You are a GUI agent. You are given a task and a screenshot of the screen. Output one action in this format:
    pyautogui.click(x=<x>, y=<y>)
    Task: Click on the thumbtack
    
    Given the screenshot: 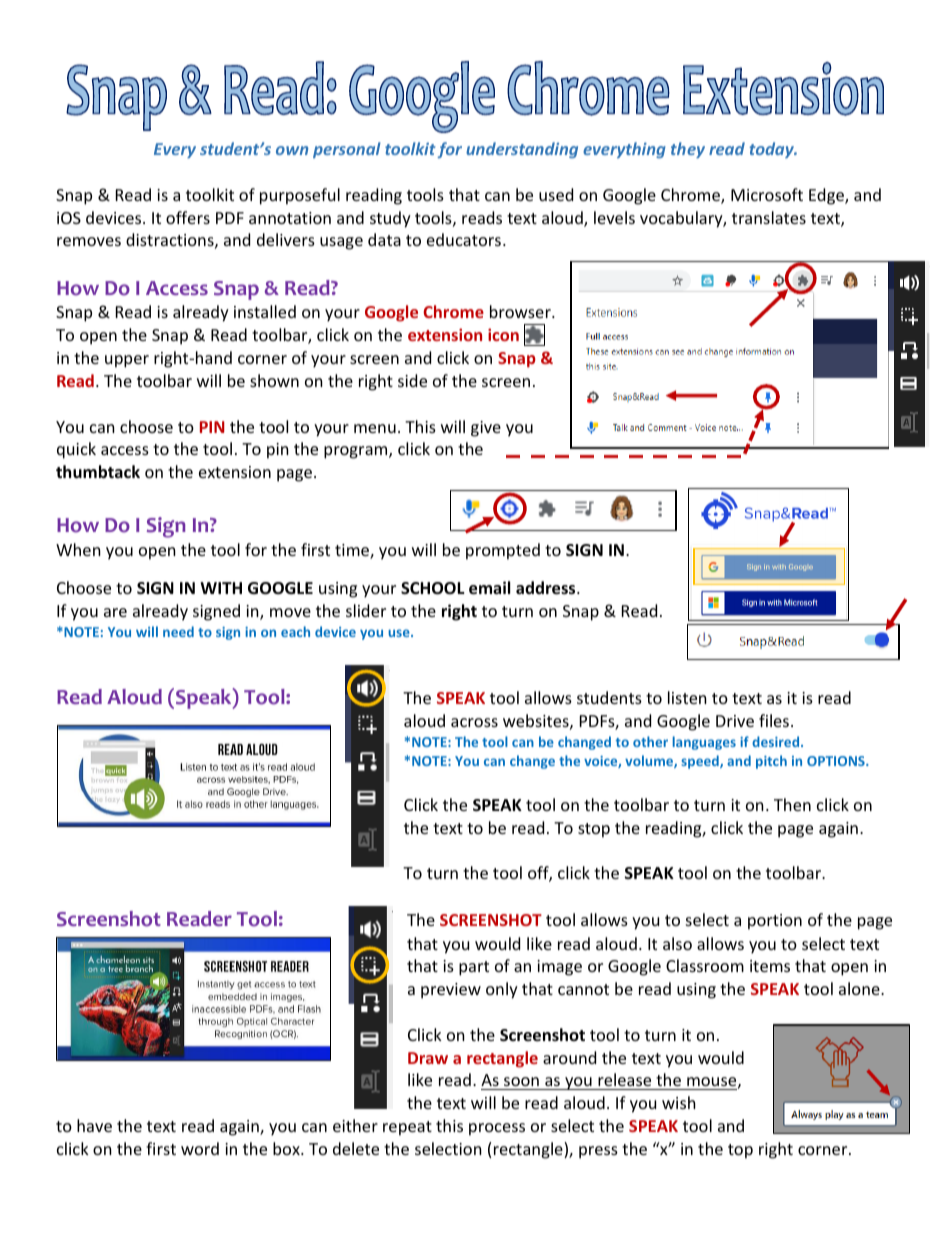 What is the action you would take?
    pyautogui.click(x=98, y=472)
